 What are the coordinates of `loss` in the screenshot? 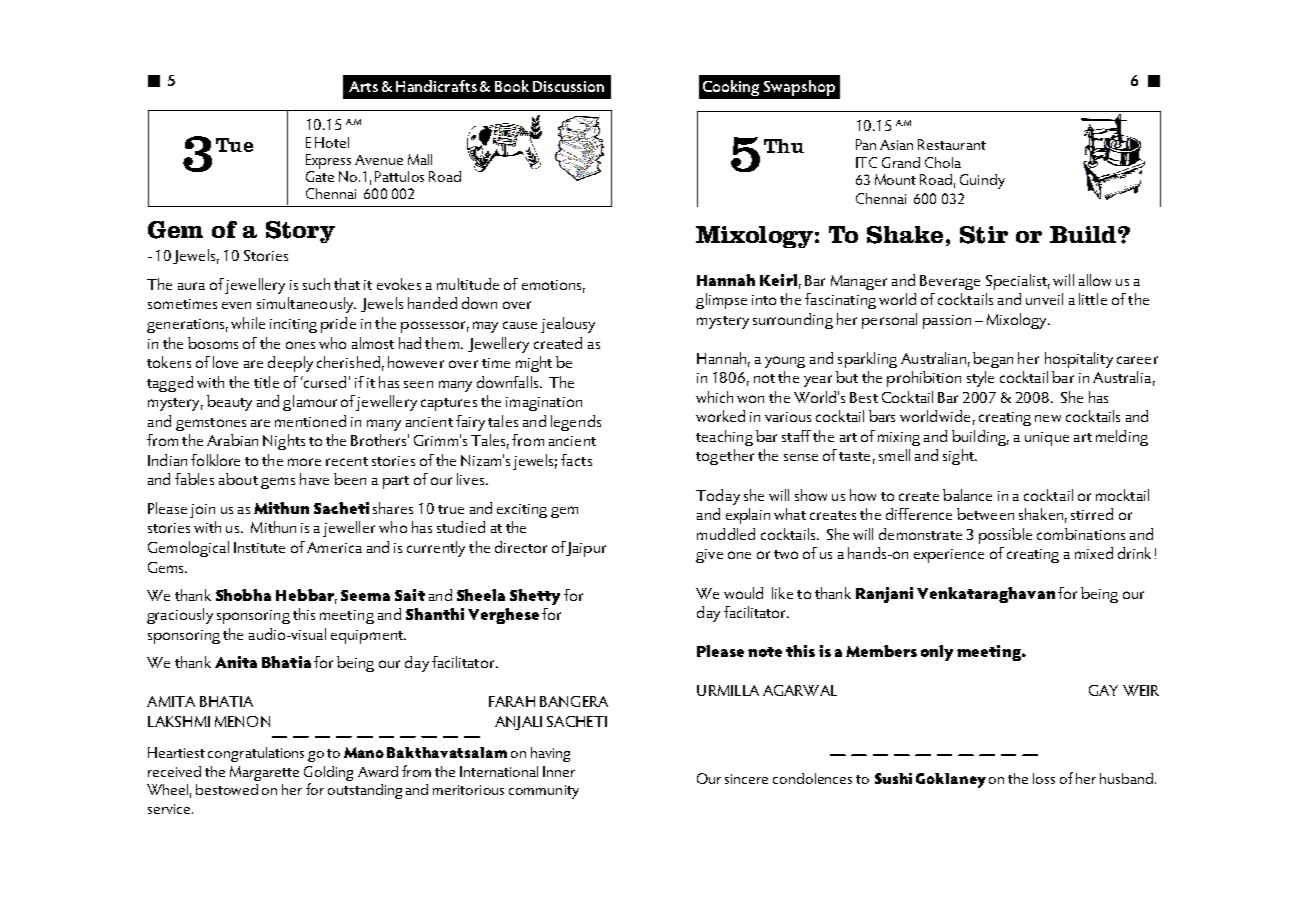 It's located at (1044, 778).
